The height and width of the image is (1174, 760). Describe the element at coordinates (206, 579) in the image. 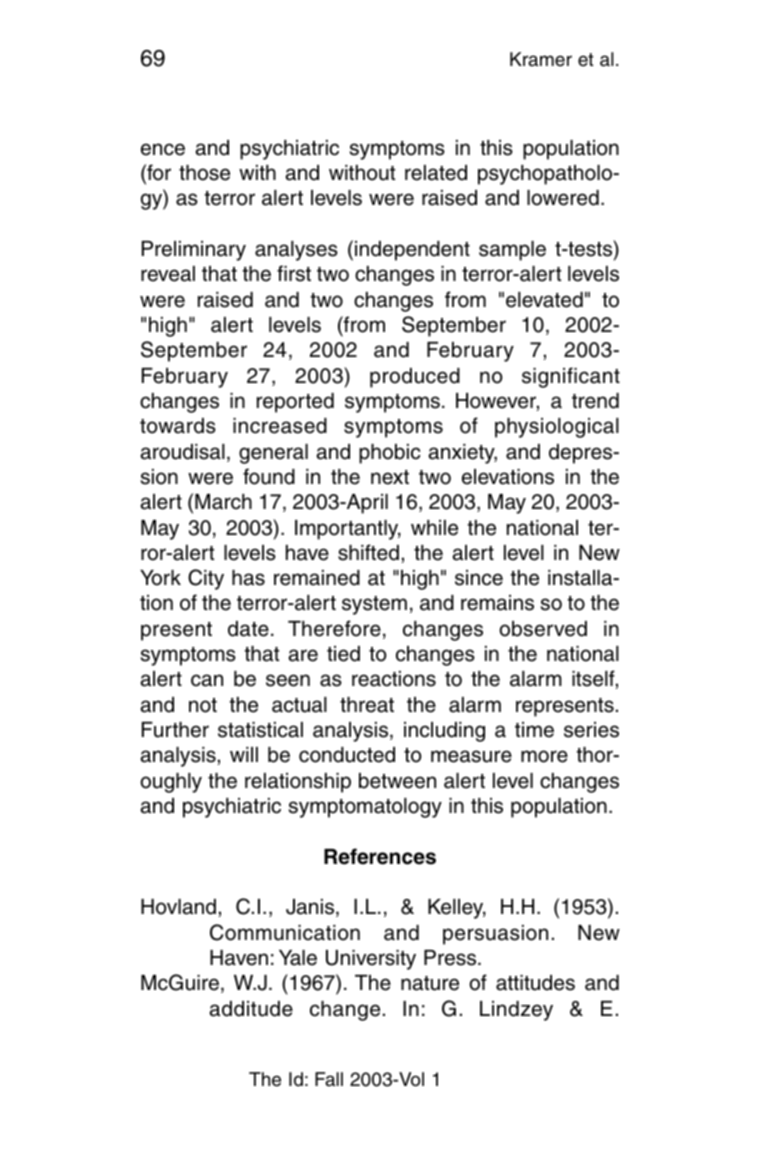

I see `City` at that location.
